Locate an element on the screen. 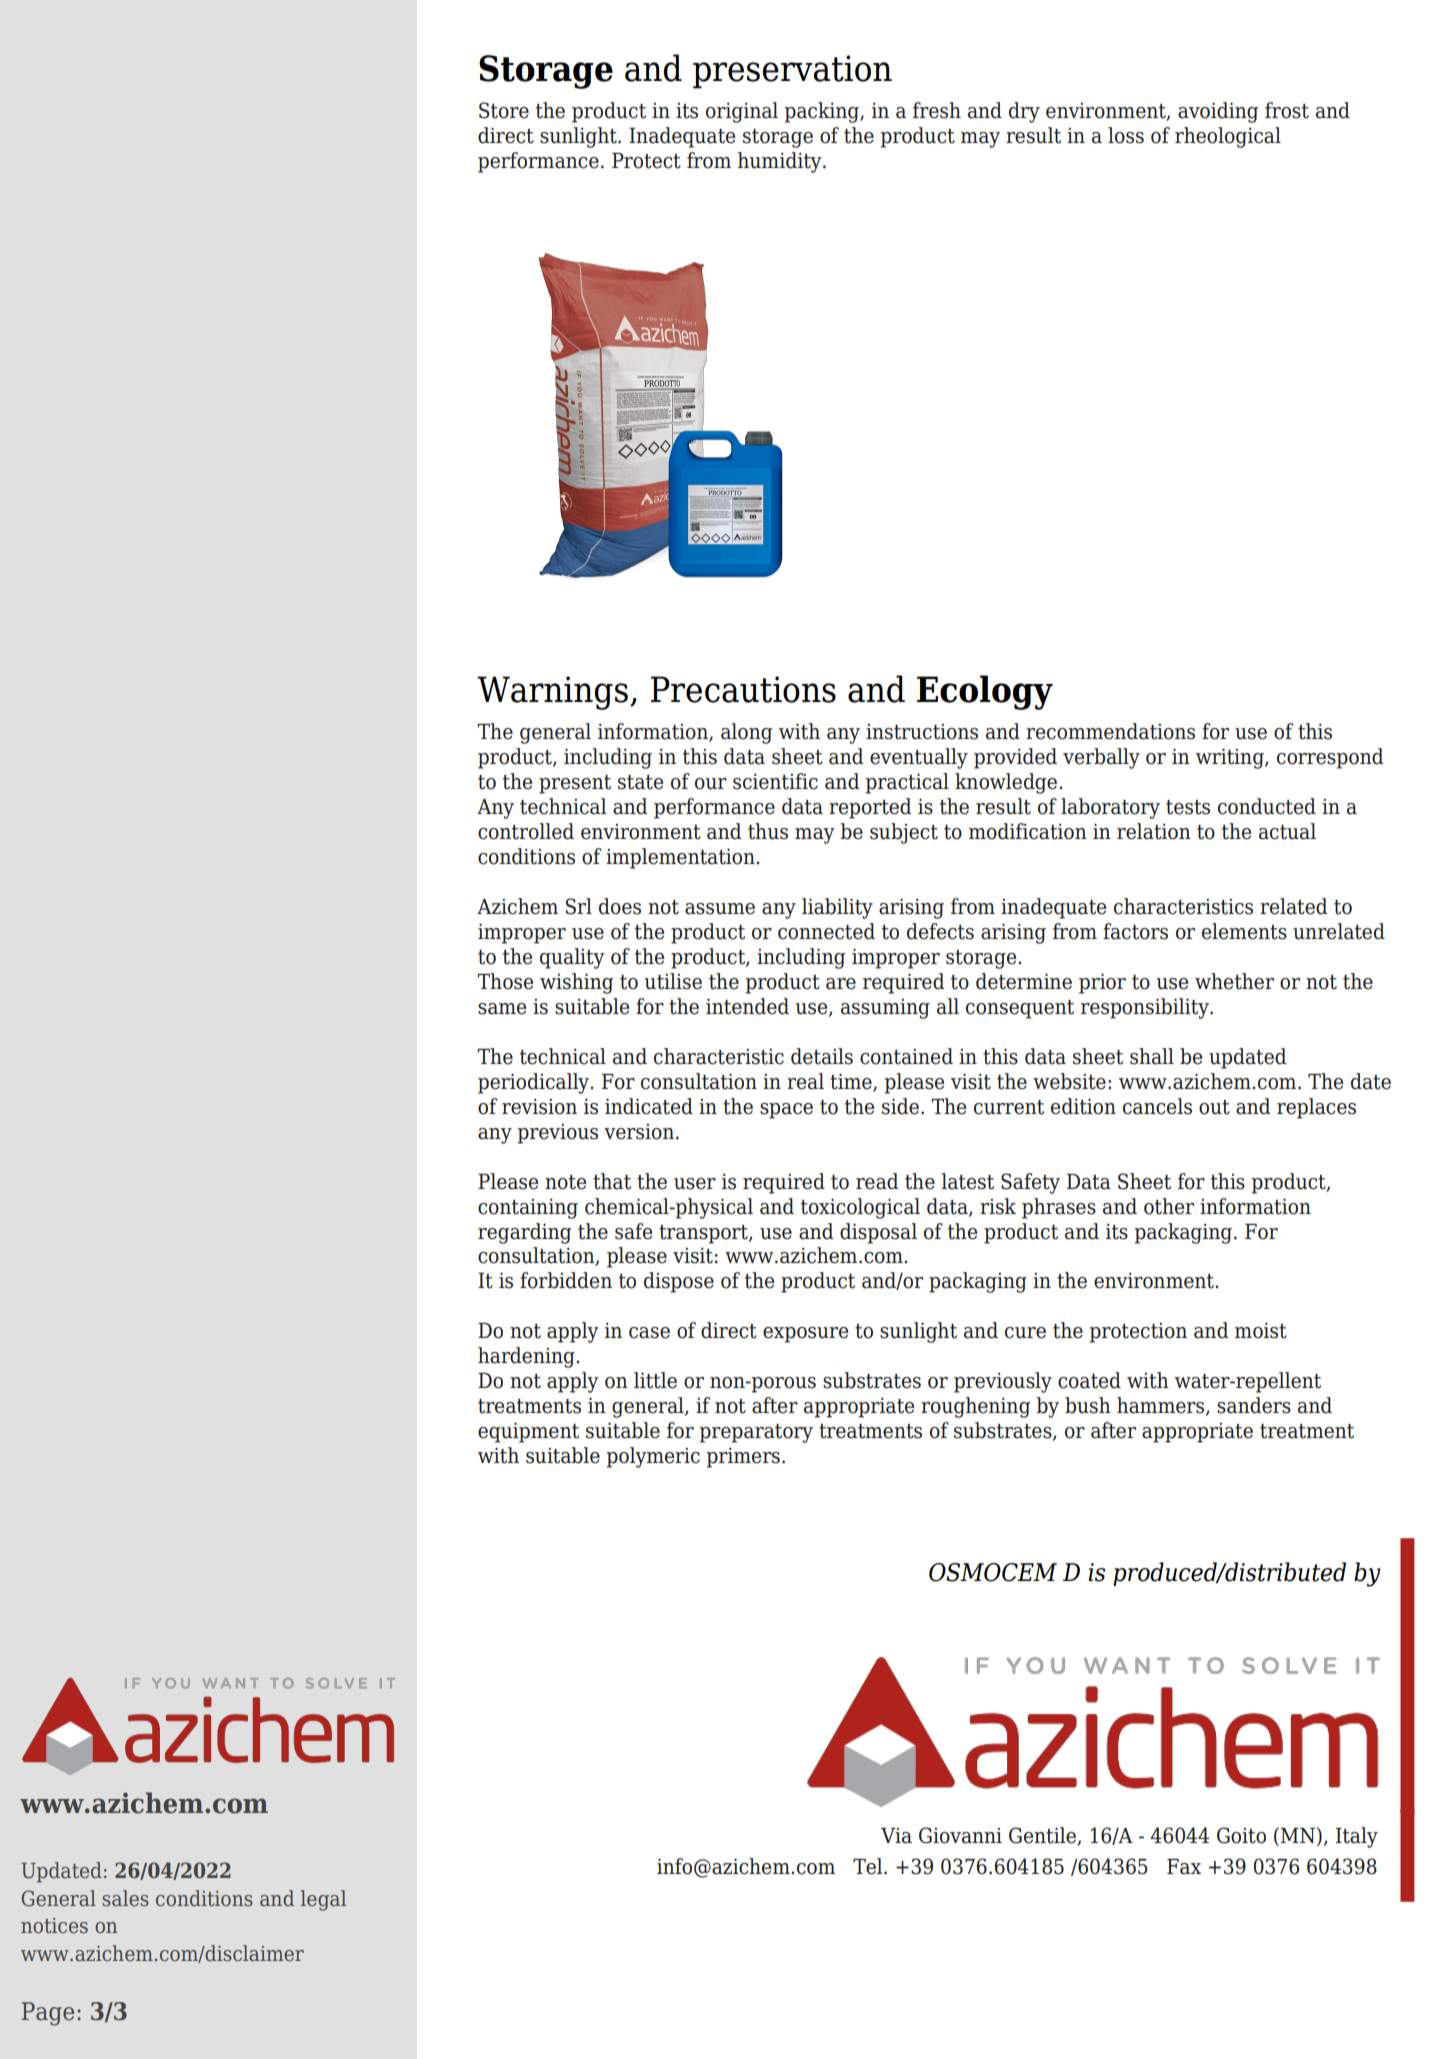 This screenshot has height=2059, width=1456. equipment is located at coordinates (528, 1432).
